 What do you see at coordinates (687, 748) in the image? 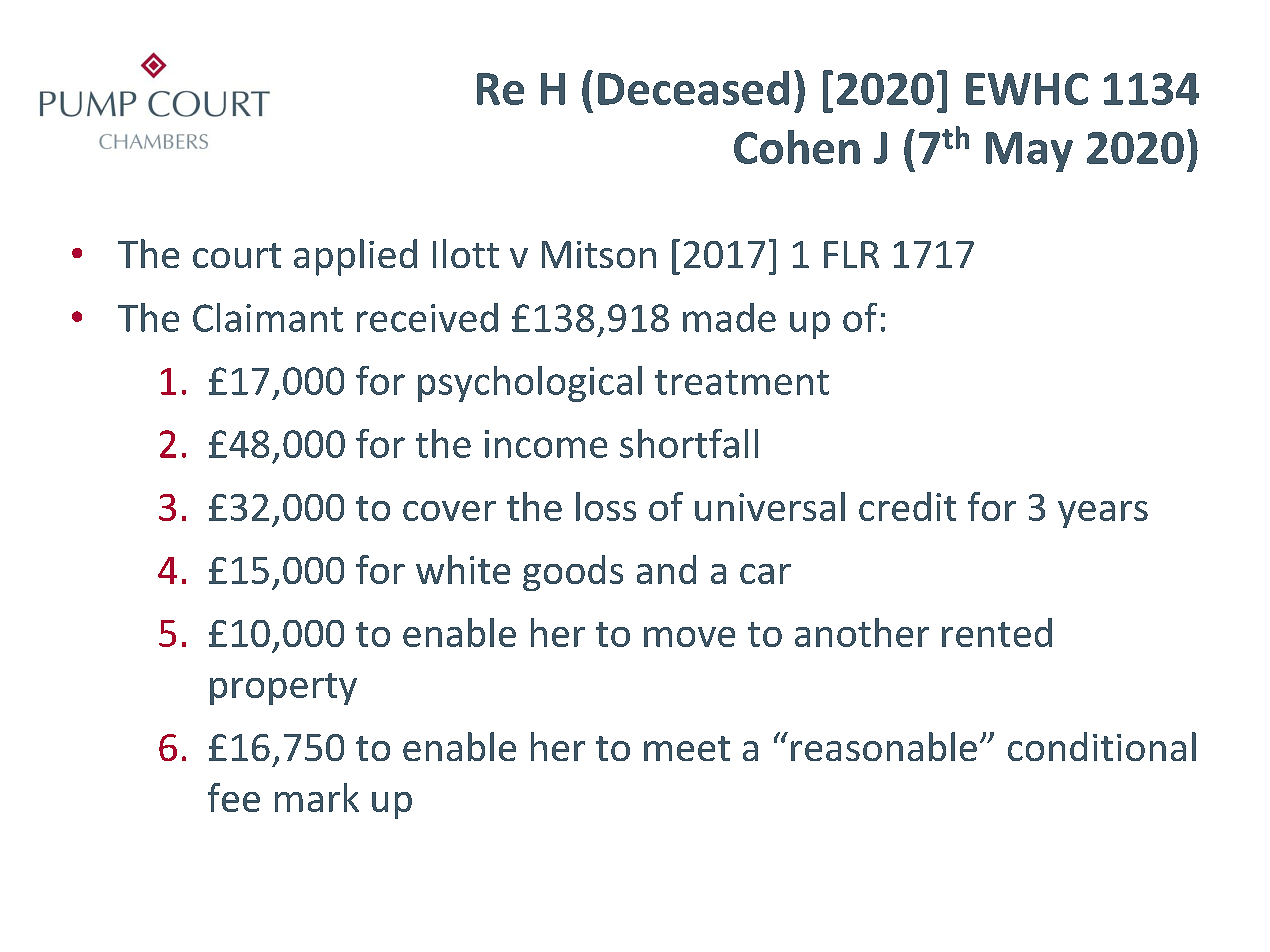
I see `meet` at bounding box center [687, 748].
